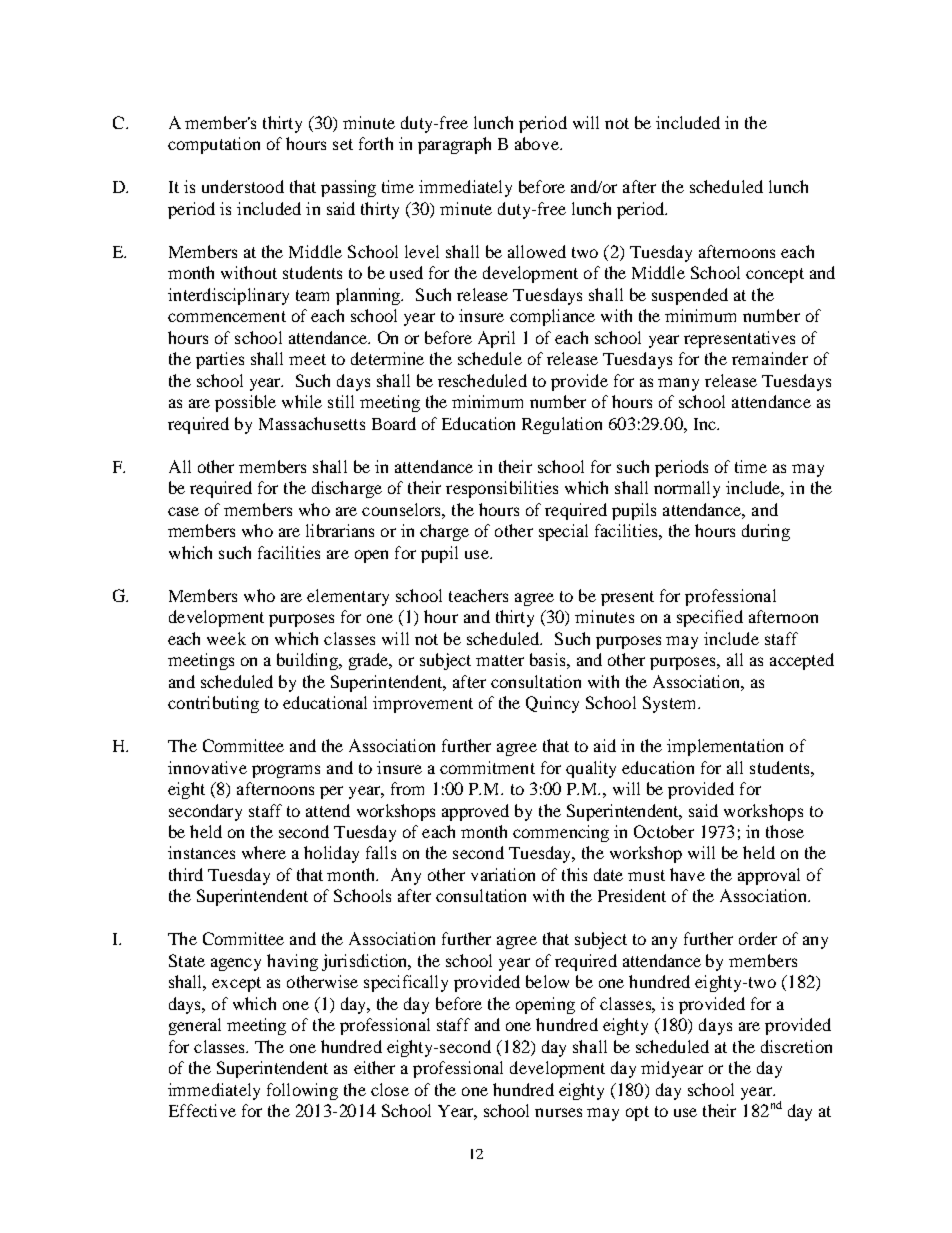 This screenshot has height=1233, width=952. Describe the element at coordinates (302, 1091) in the screenshot. I see `following` at that location.
